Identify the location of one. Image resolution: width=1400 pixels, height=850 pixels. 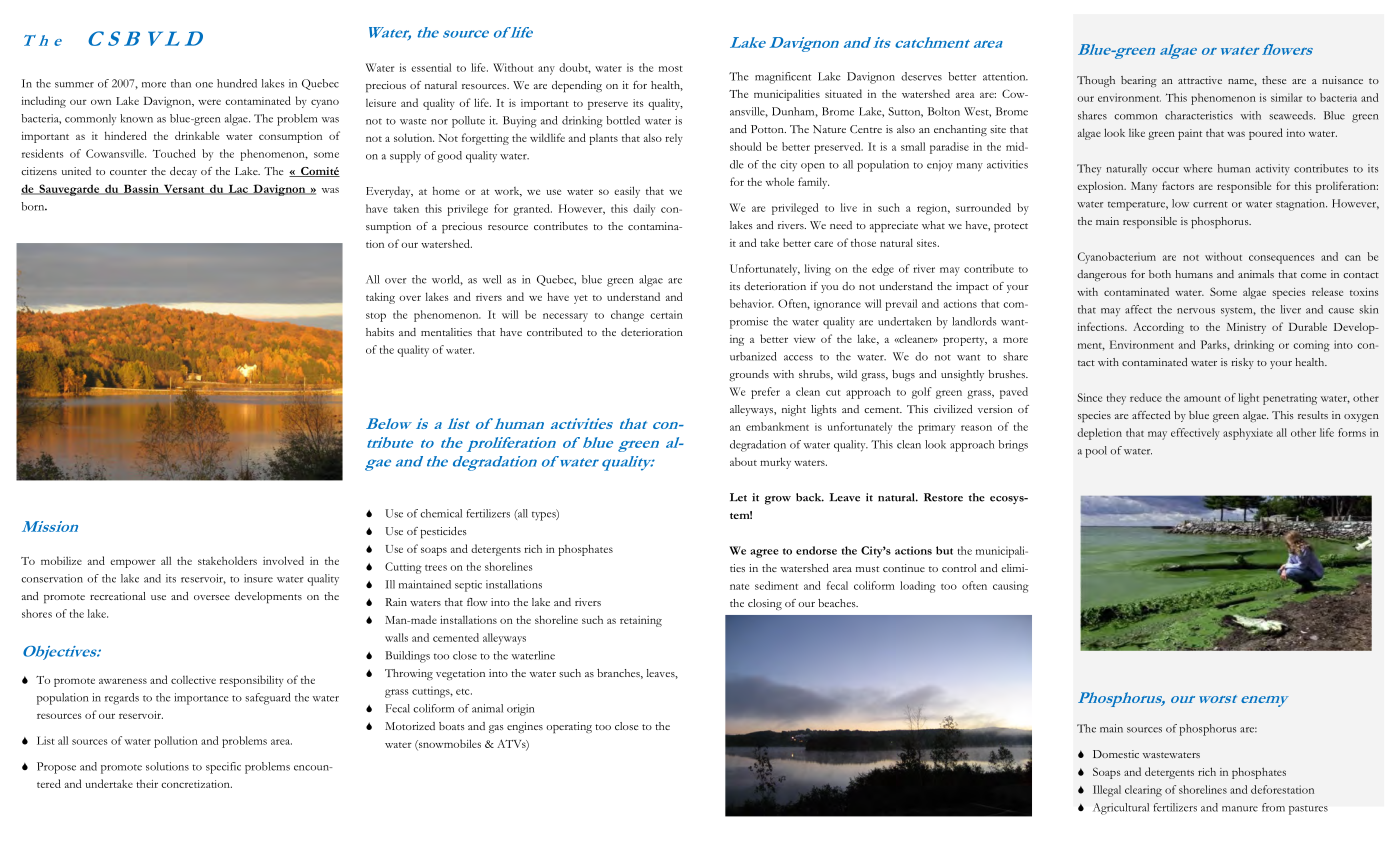
(204, 85).
